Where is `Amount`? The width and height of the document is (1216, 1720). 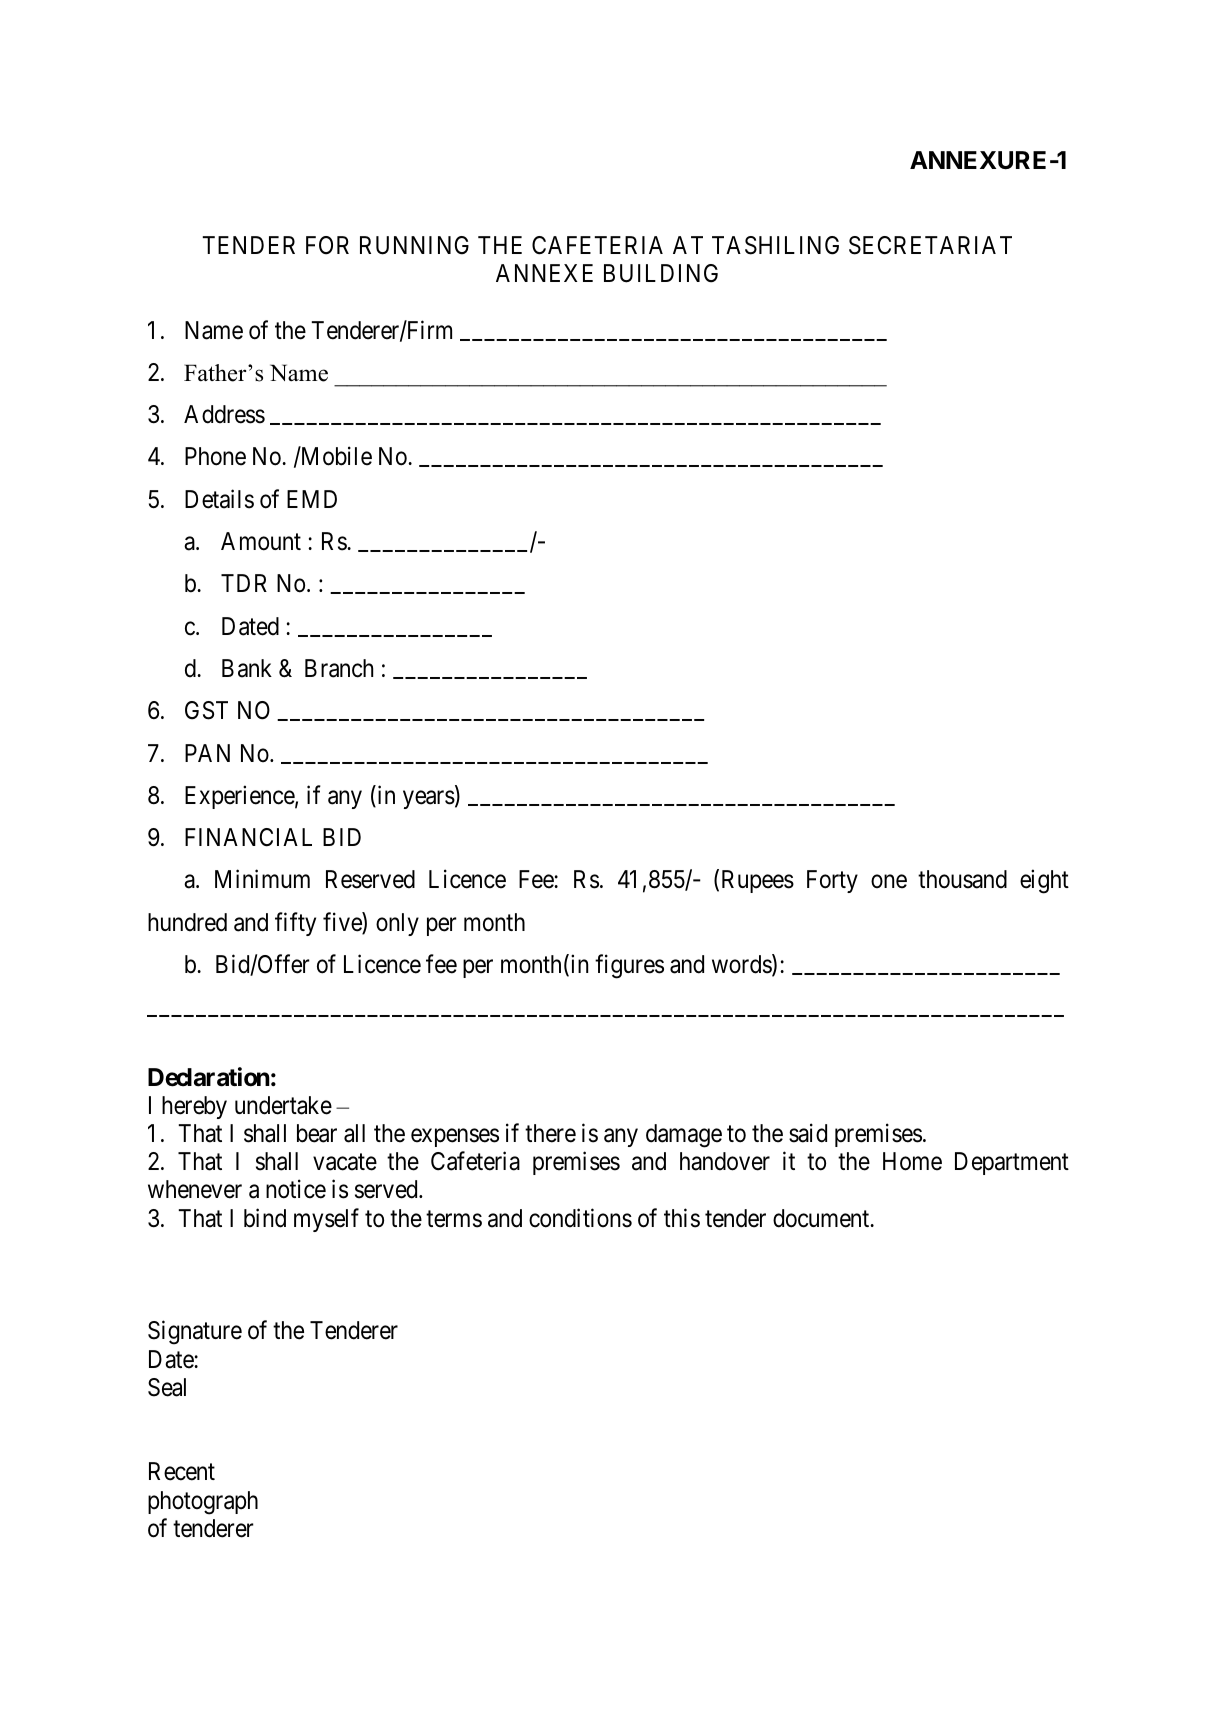 Amount is located at coordinates (261, 541).
